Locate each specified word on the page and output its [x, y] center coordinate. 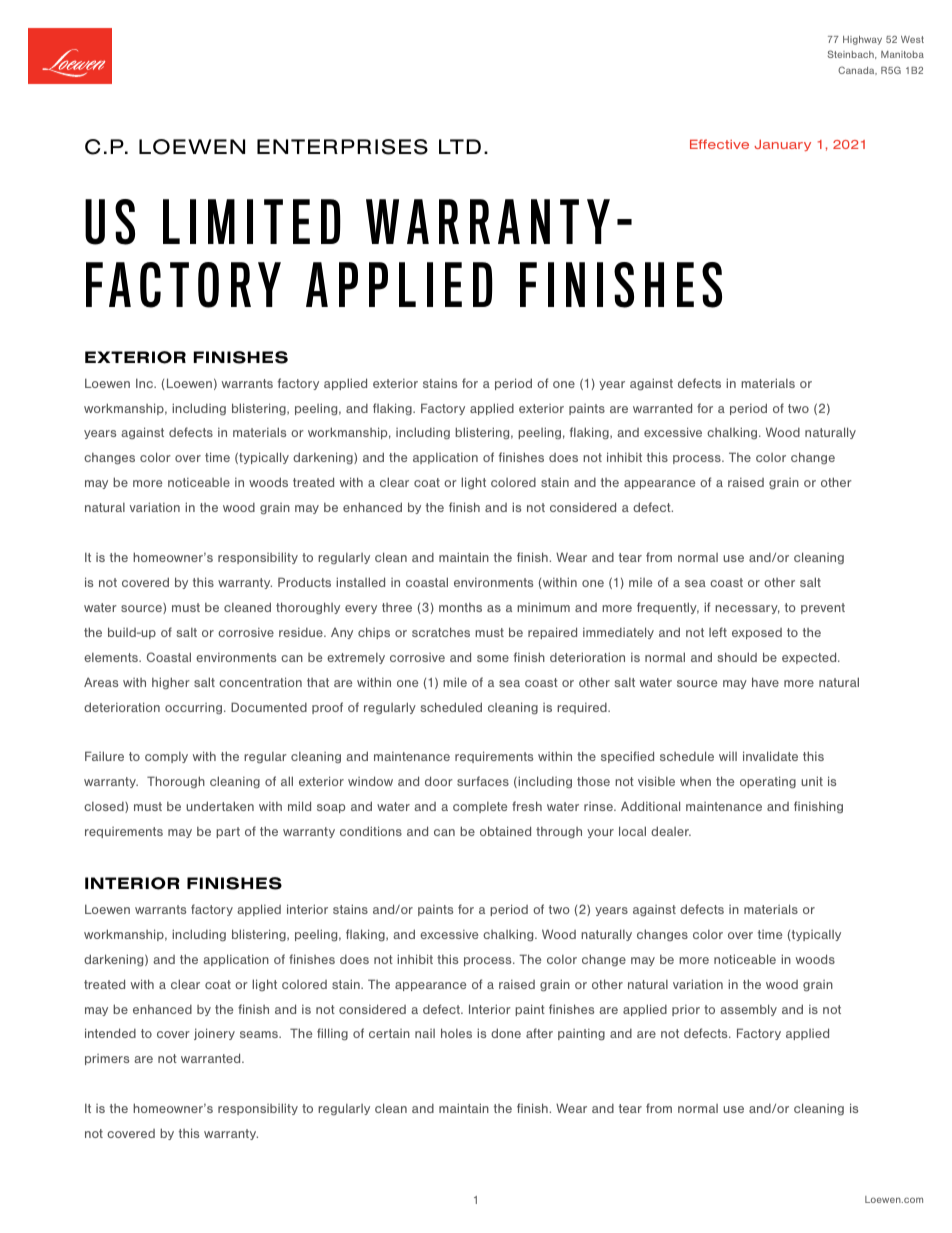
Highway [862, 40]
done [506, 1033]
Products [304, 582]
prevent [823, 608]
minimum [543, 607]
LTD [460, 146]
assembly [748, 1010]
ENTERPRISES [342, 147]
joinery [214, 1034]
